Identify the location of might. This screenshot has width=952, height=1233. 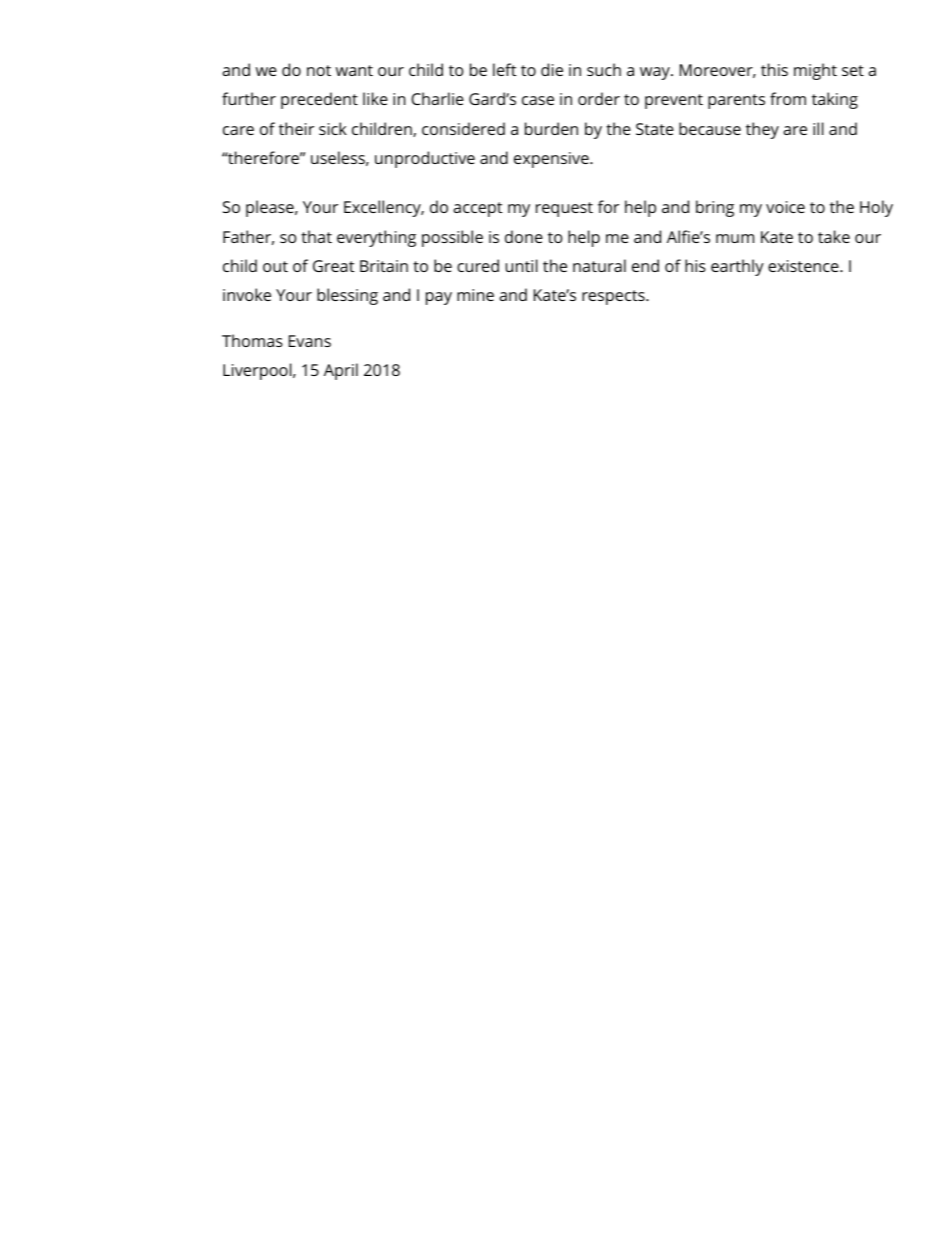
(815, 71).
